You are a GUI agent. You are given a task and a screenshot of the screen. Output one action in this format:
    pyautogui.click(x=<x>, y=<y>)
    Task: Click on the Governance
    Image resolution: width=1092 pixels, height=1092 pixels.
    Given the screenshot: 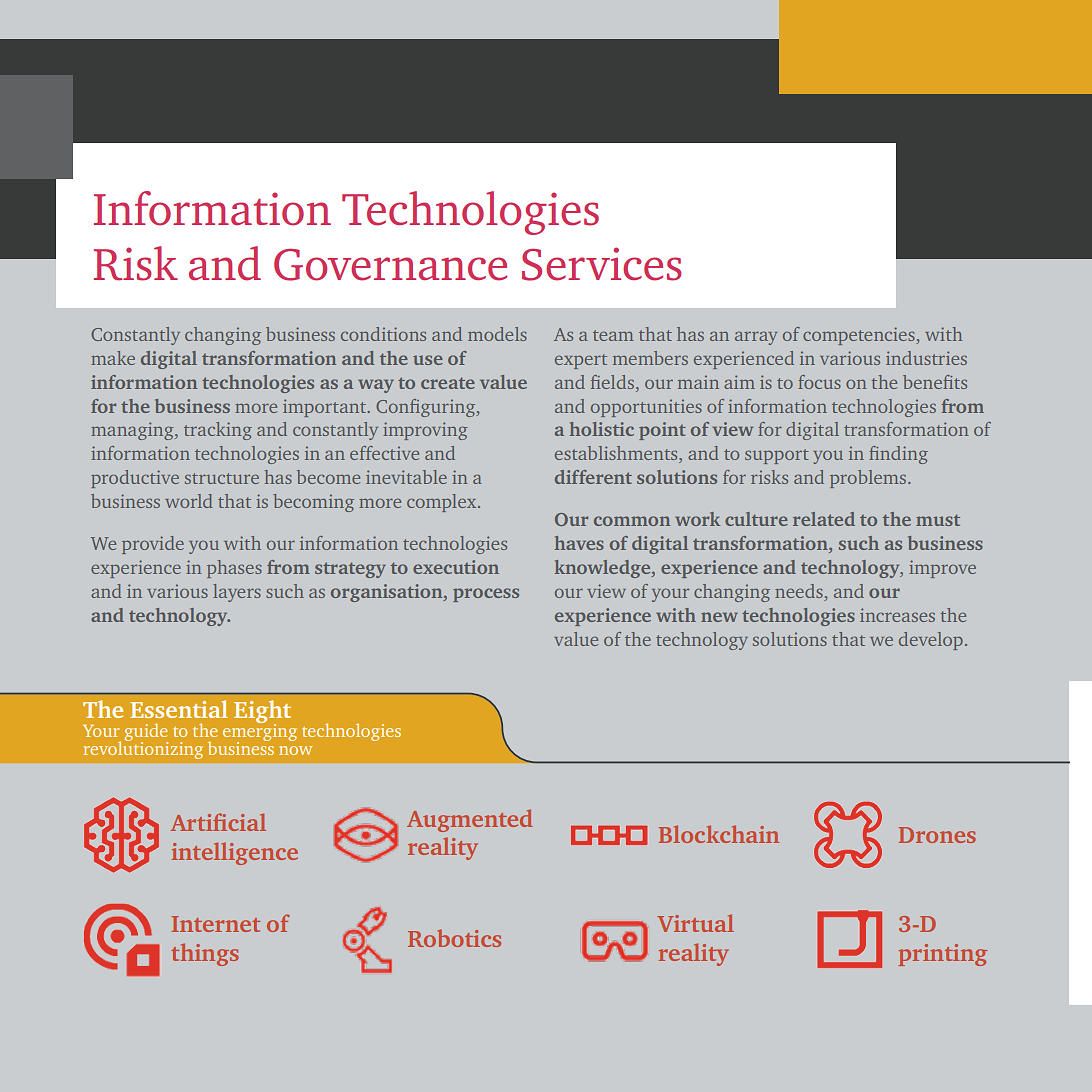 What is the action you would take?
    pyautogui.click(x=390, y=265)
